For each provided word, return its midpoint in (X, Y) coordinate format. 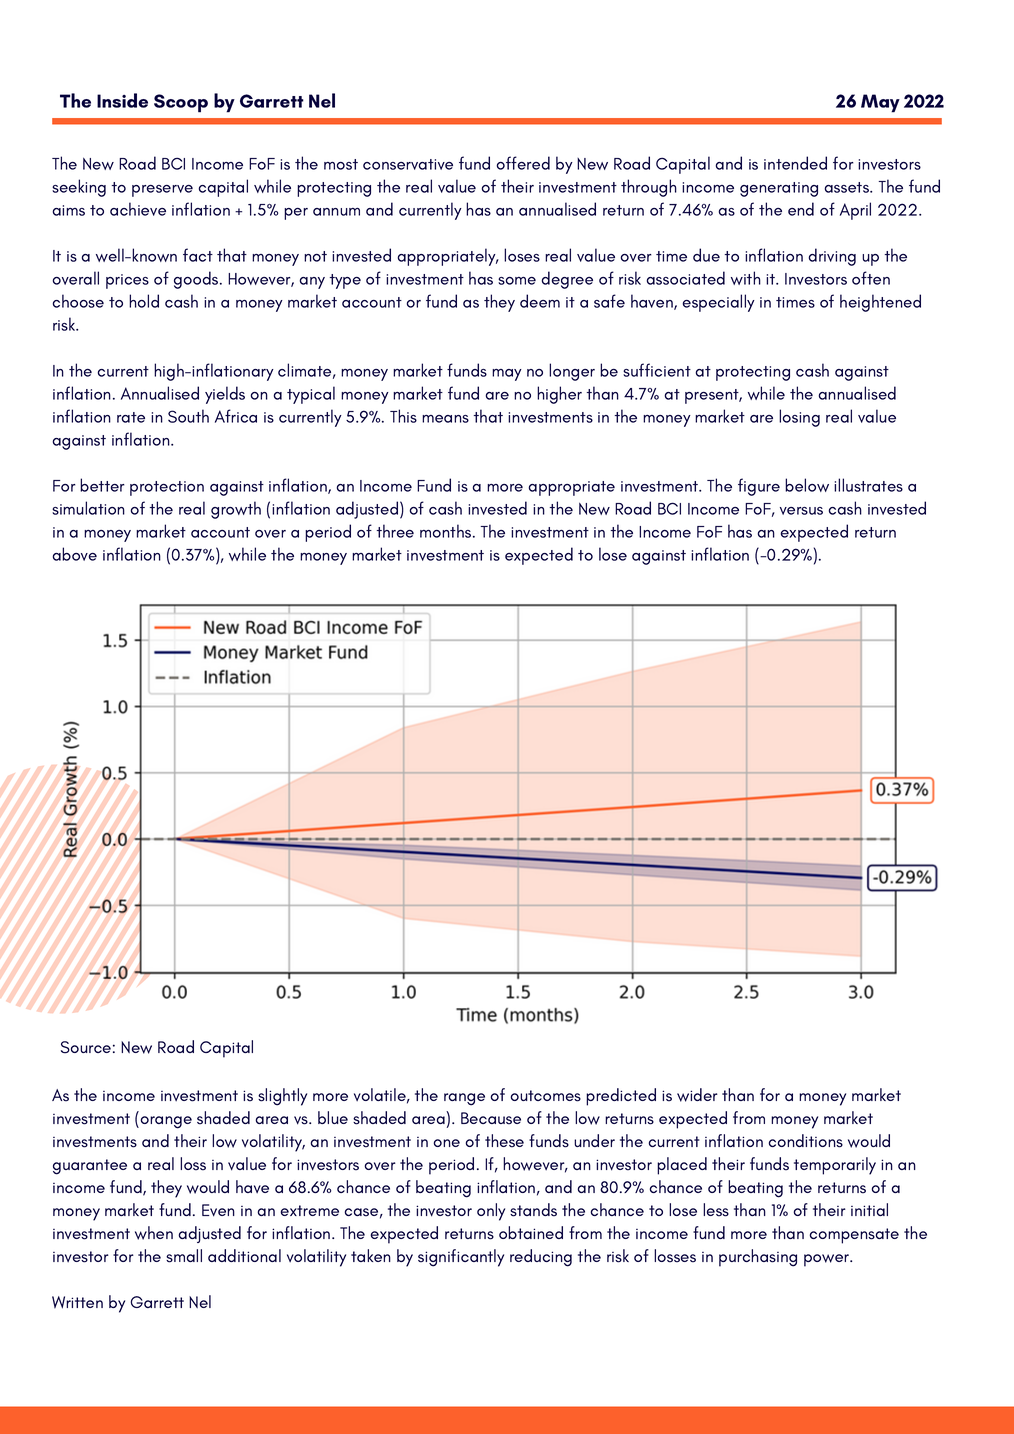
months (447, 531)
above (74, 554)
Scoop (181, 103)
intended (795, 163)
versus (801, 511)
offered (523, 163)
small (184, 1256)
